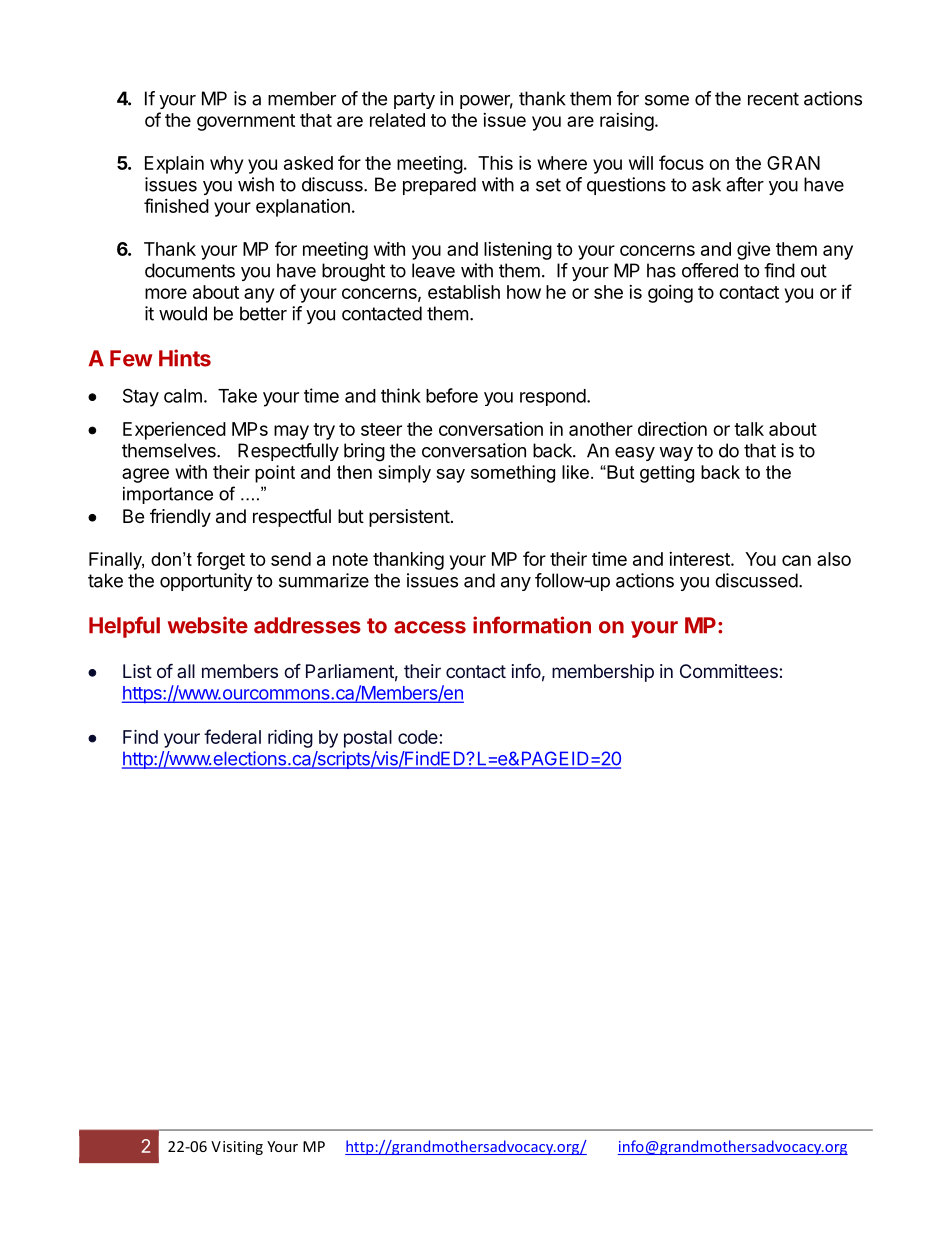 This page has width=952, height=1233. What do you see at coordinates (237, 1148) in the page?
I see `Visiting` at bounding box center [237, 1148].
